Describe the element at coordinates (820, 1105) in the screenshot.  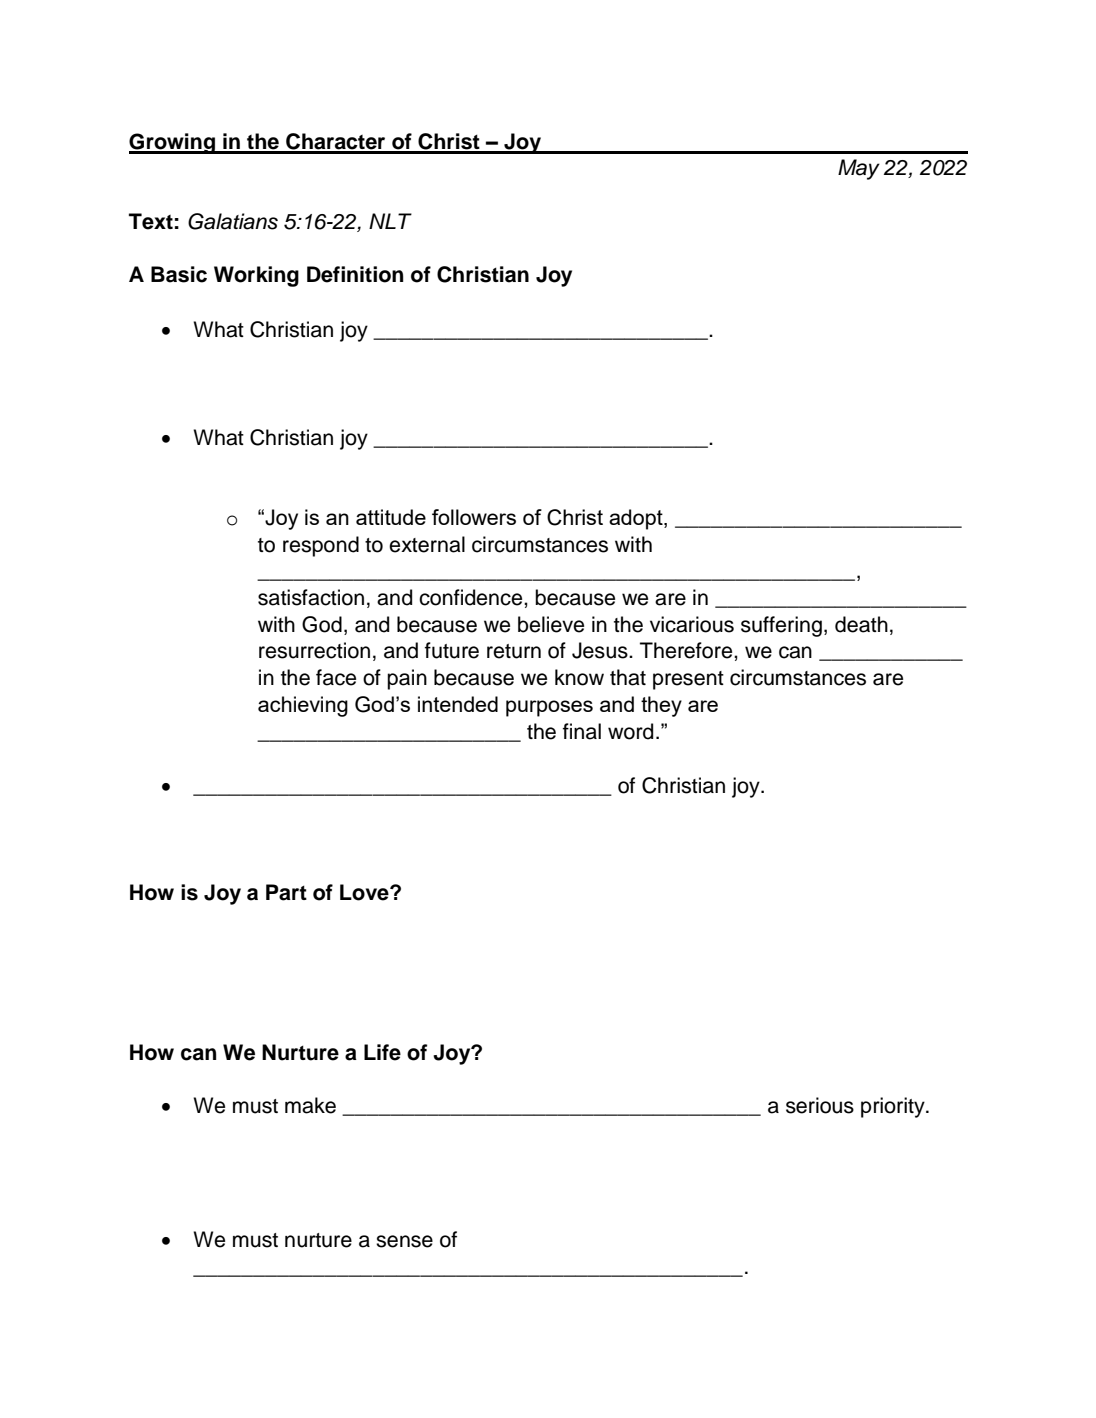
I see `serious` at that location.
